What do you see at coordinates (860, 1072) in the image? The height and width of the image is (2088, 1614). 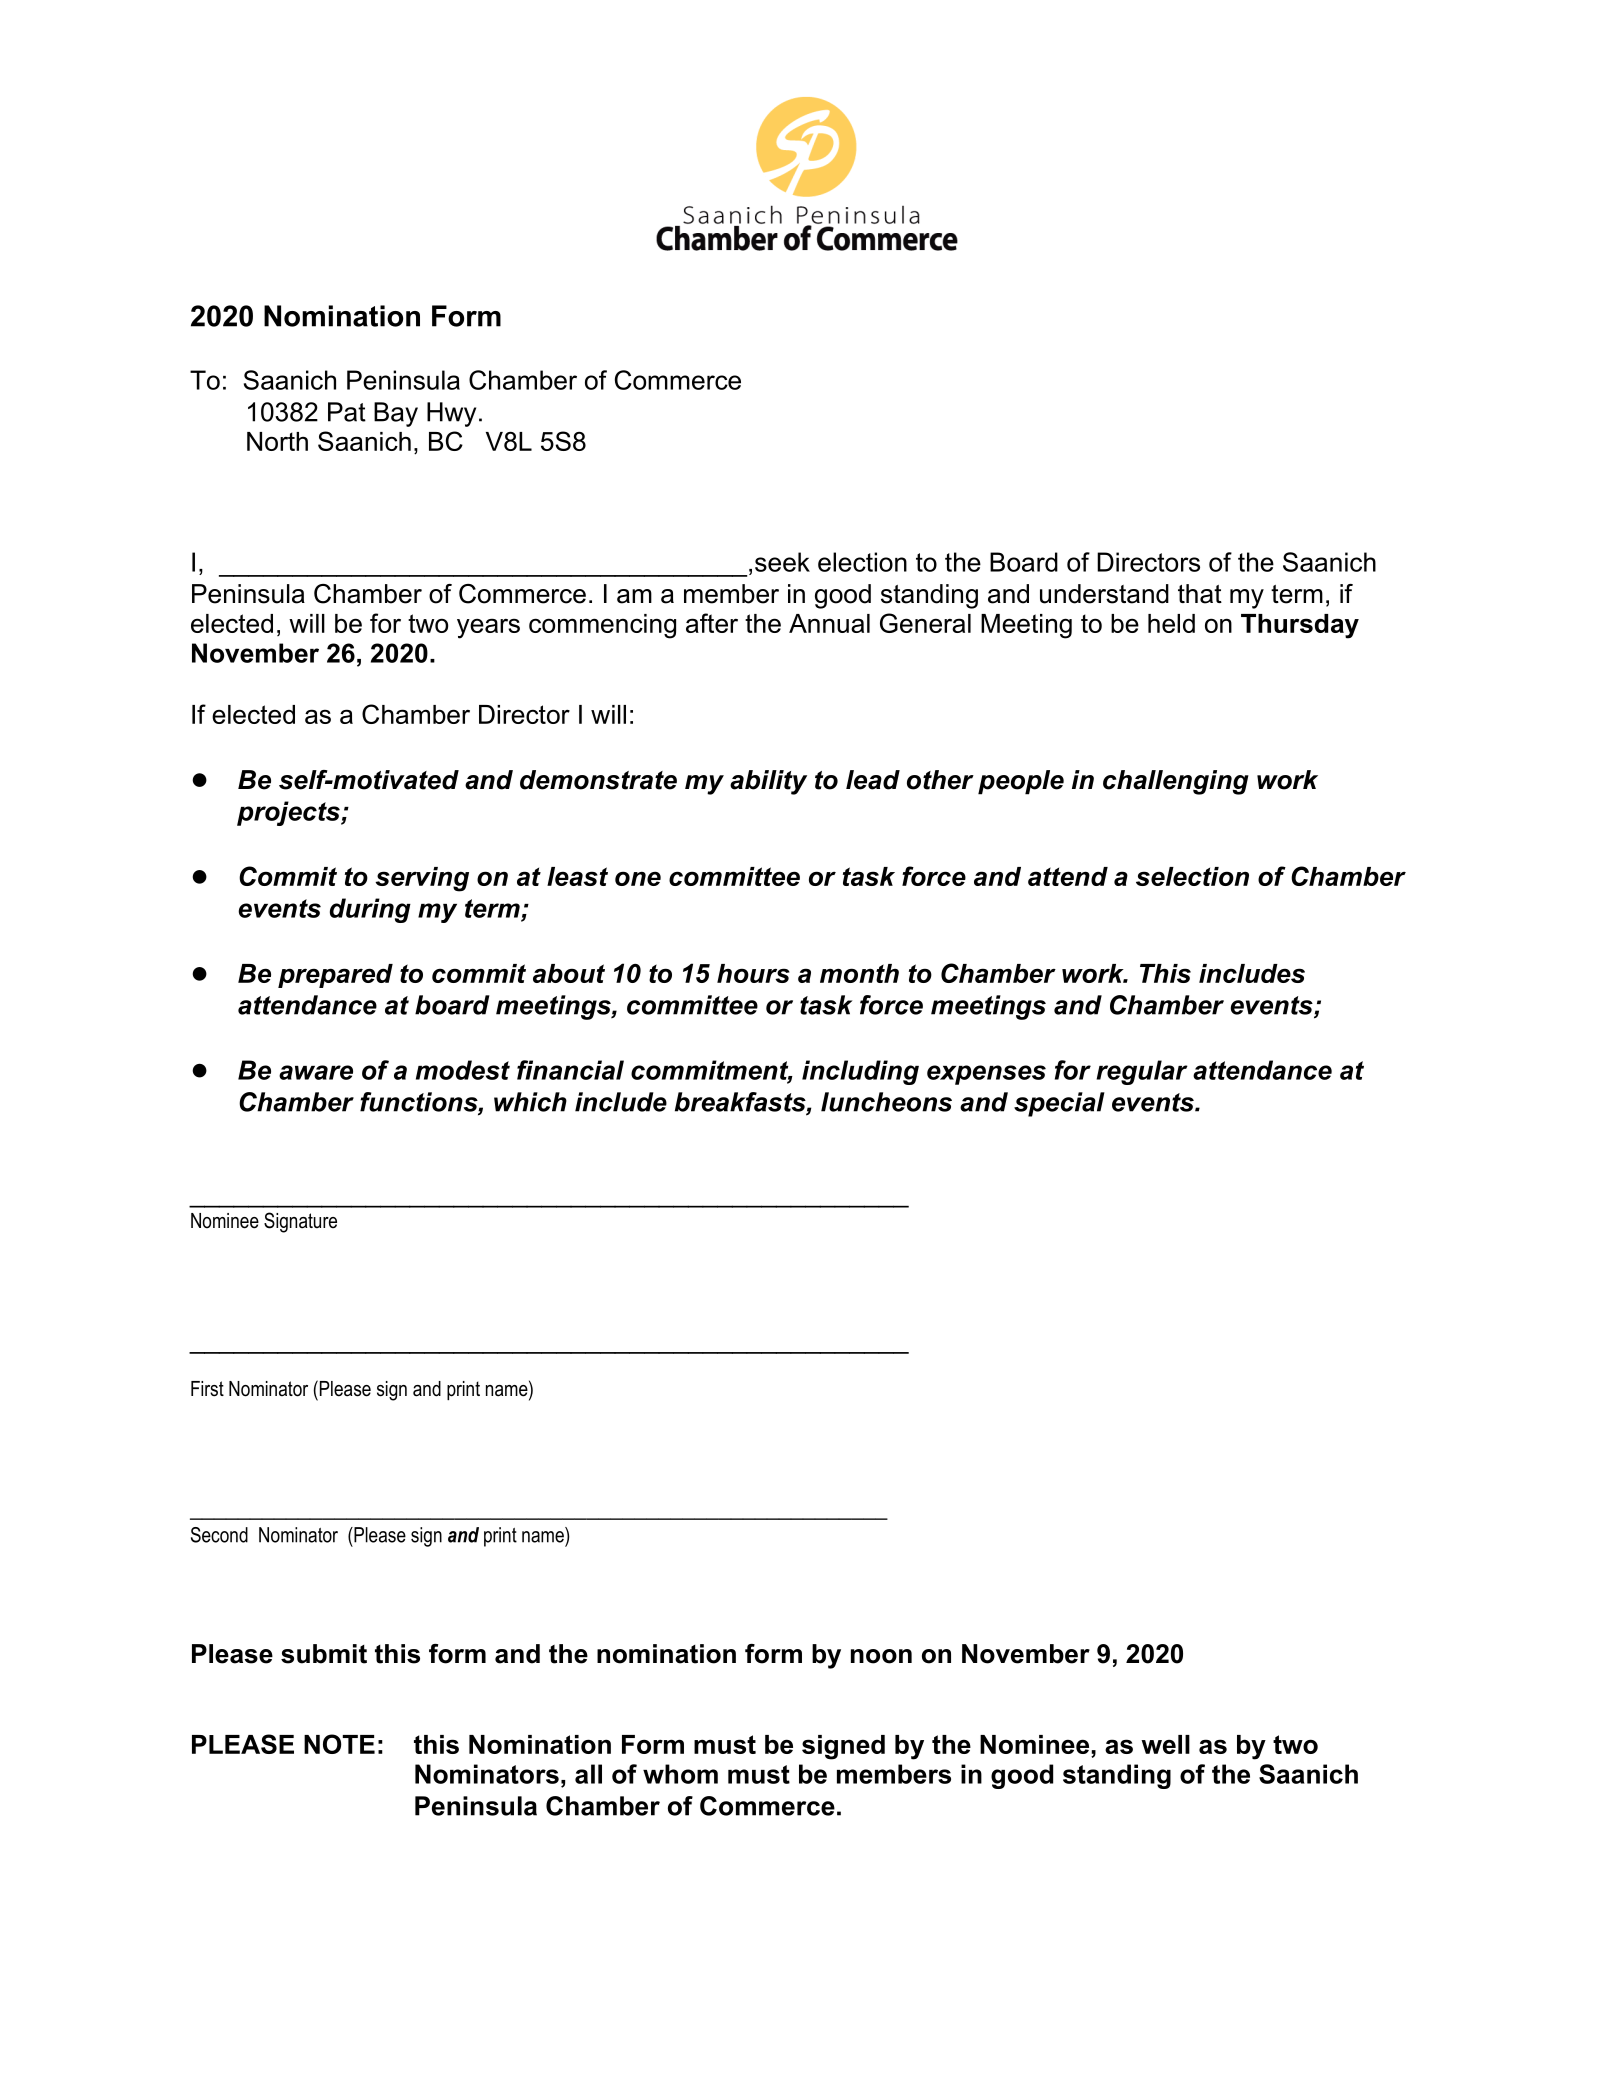 I see `including` at bounding box center [860, 1072].
